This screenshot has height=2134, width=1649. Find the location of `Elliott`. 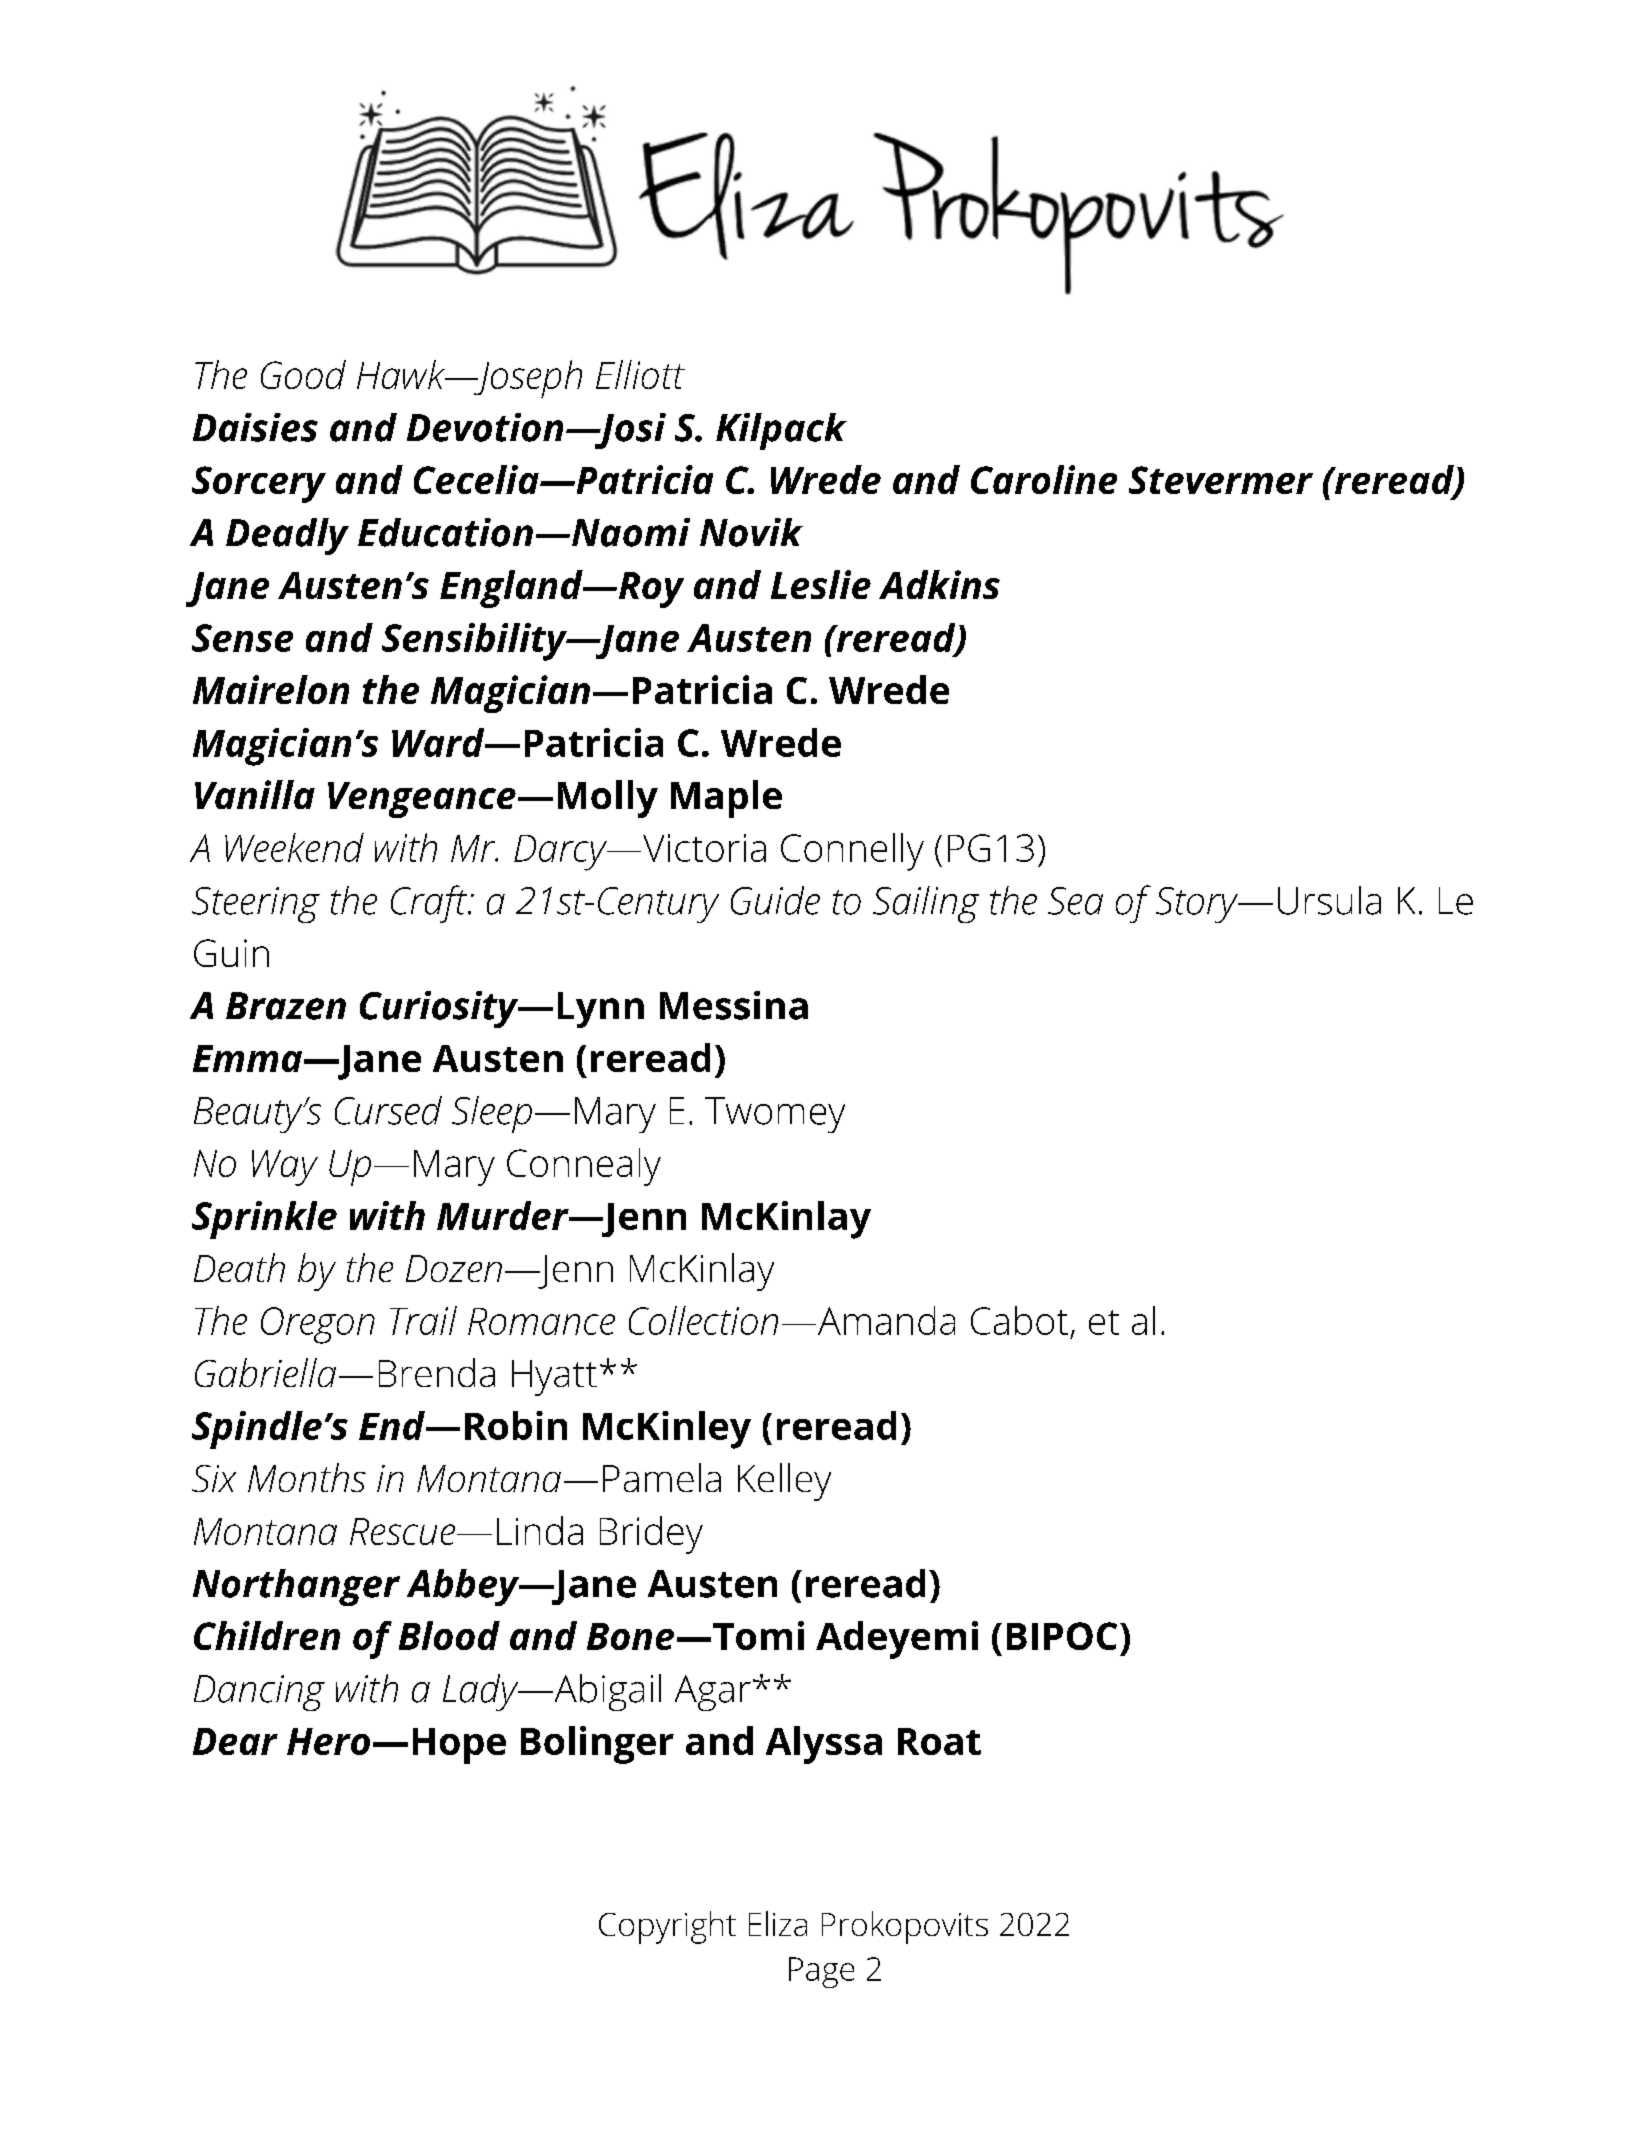

Elliott is located at coordinates (640, 374).
